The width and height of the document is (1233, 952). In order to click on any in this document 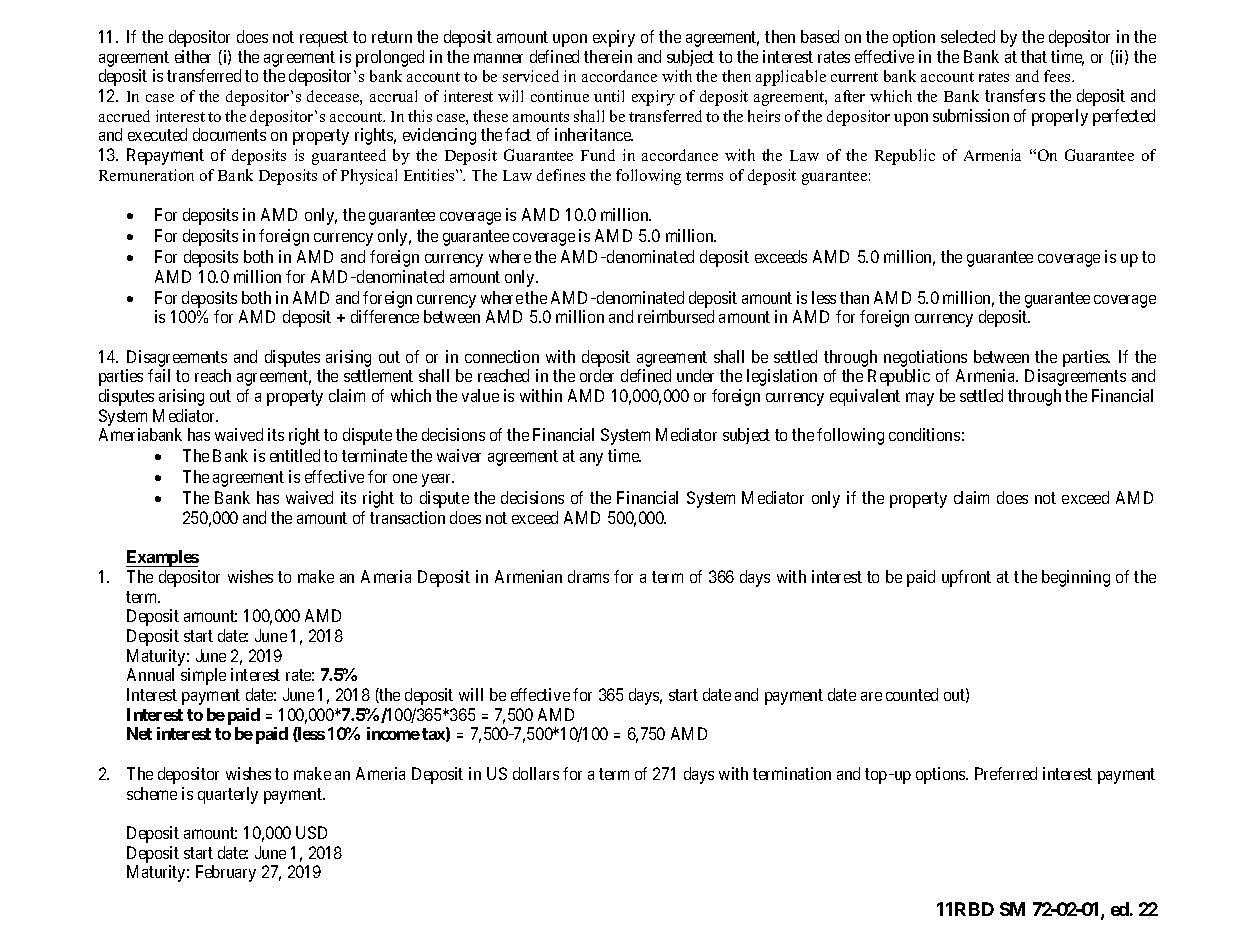, I will do `click(591, 459)`.
